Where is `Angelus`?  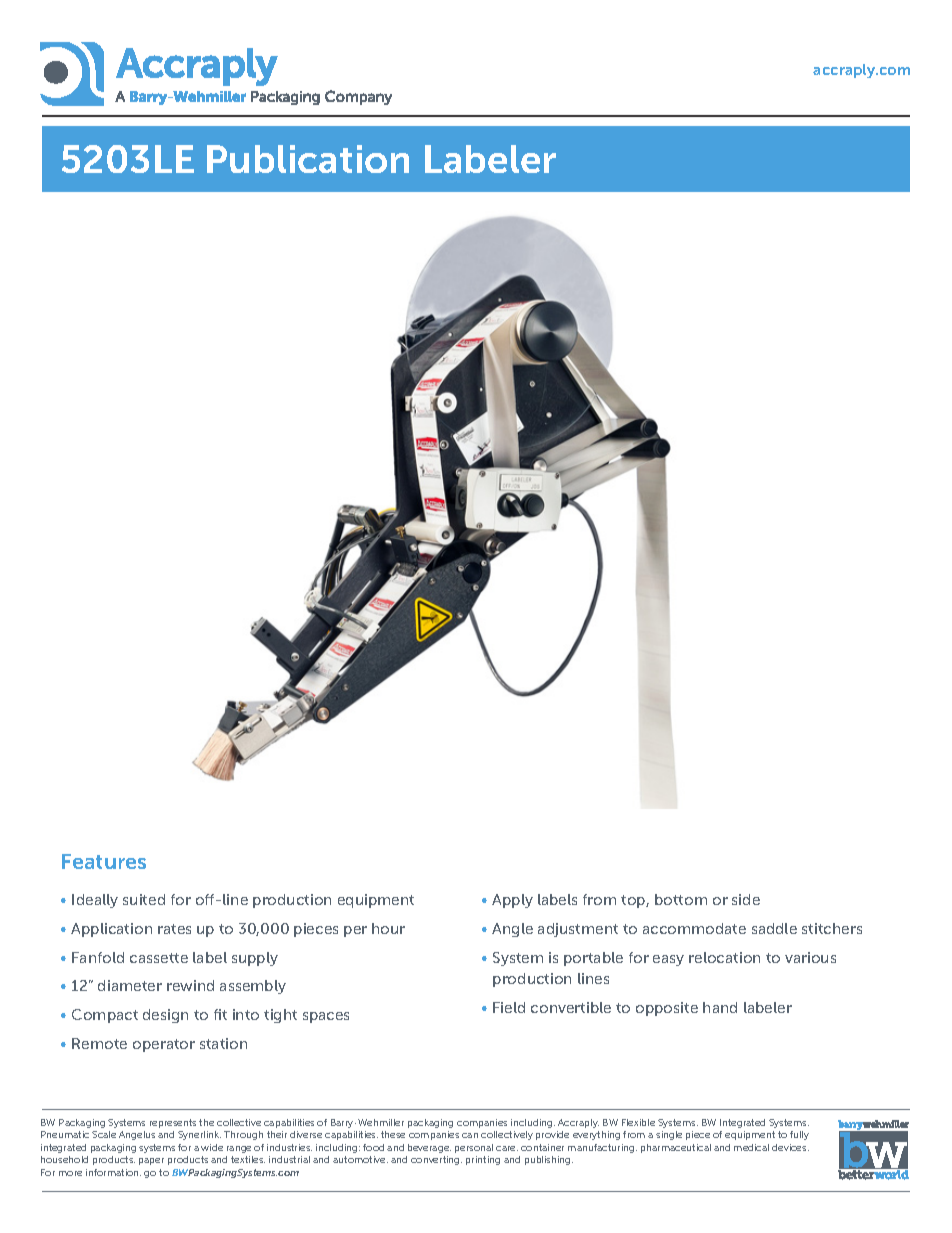 Angelus is located at coordinates (137, 1135).
